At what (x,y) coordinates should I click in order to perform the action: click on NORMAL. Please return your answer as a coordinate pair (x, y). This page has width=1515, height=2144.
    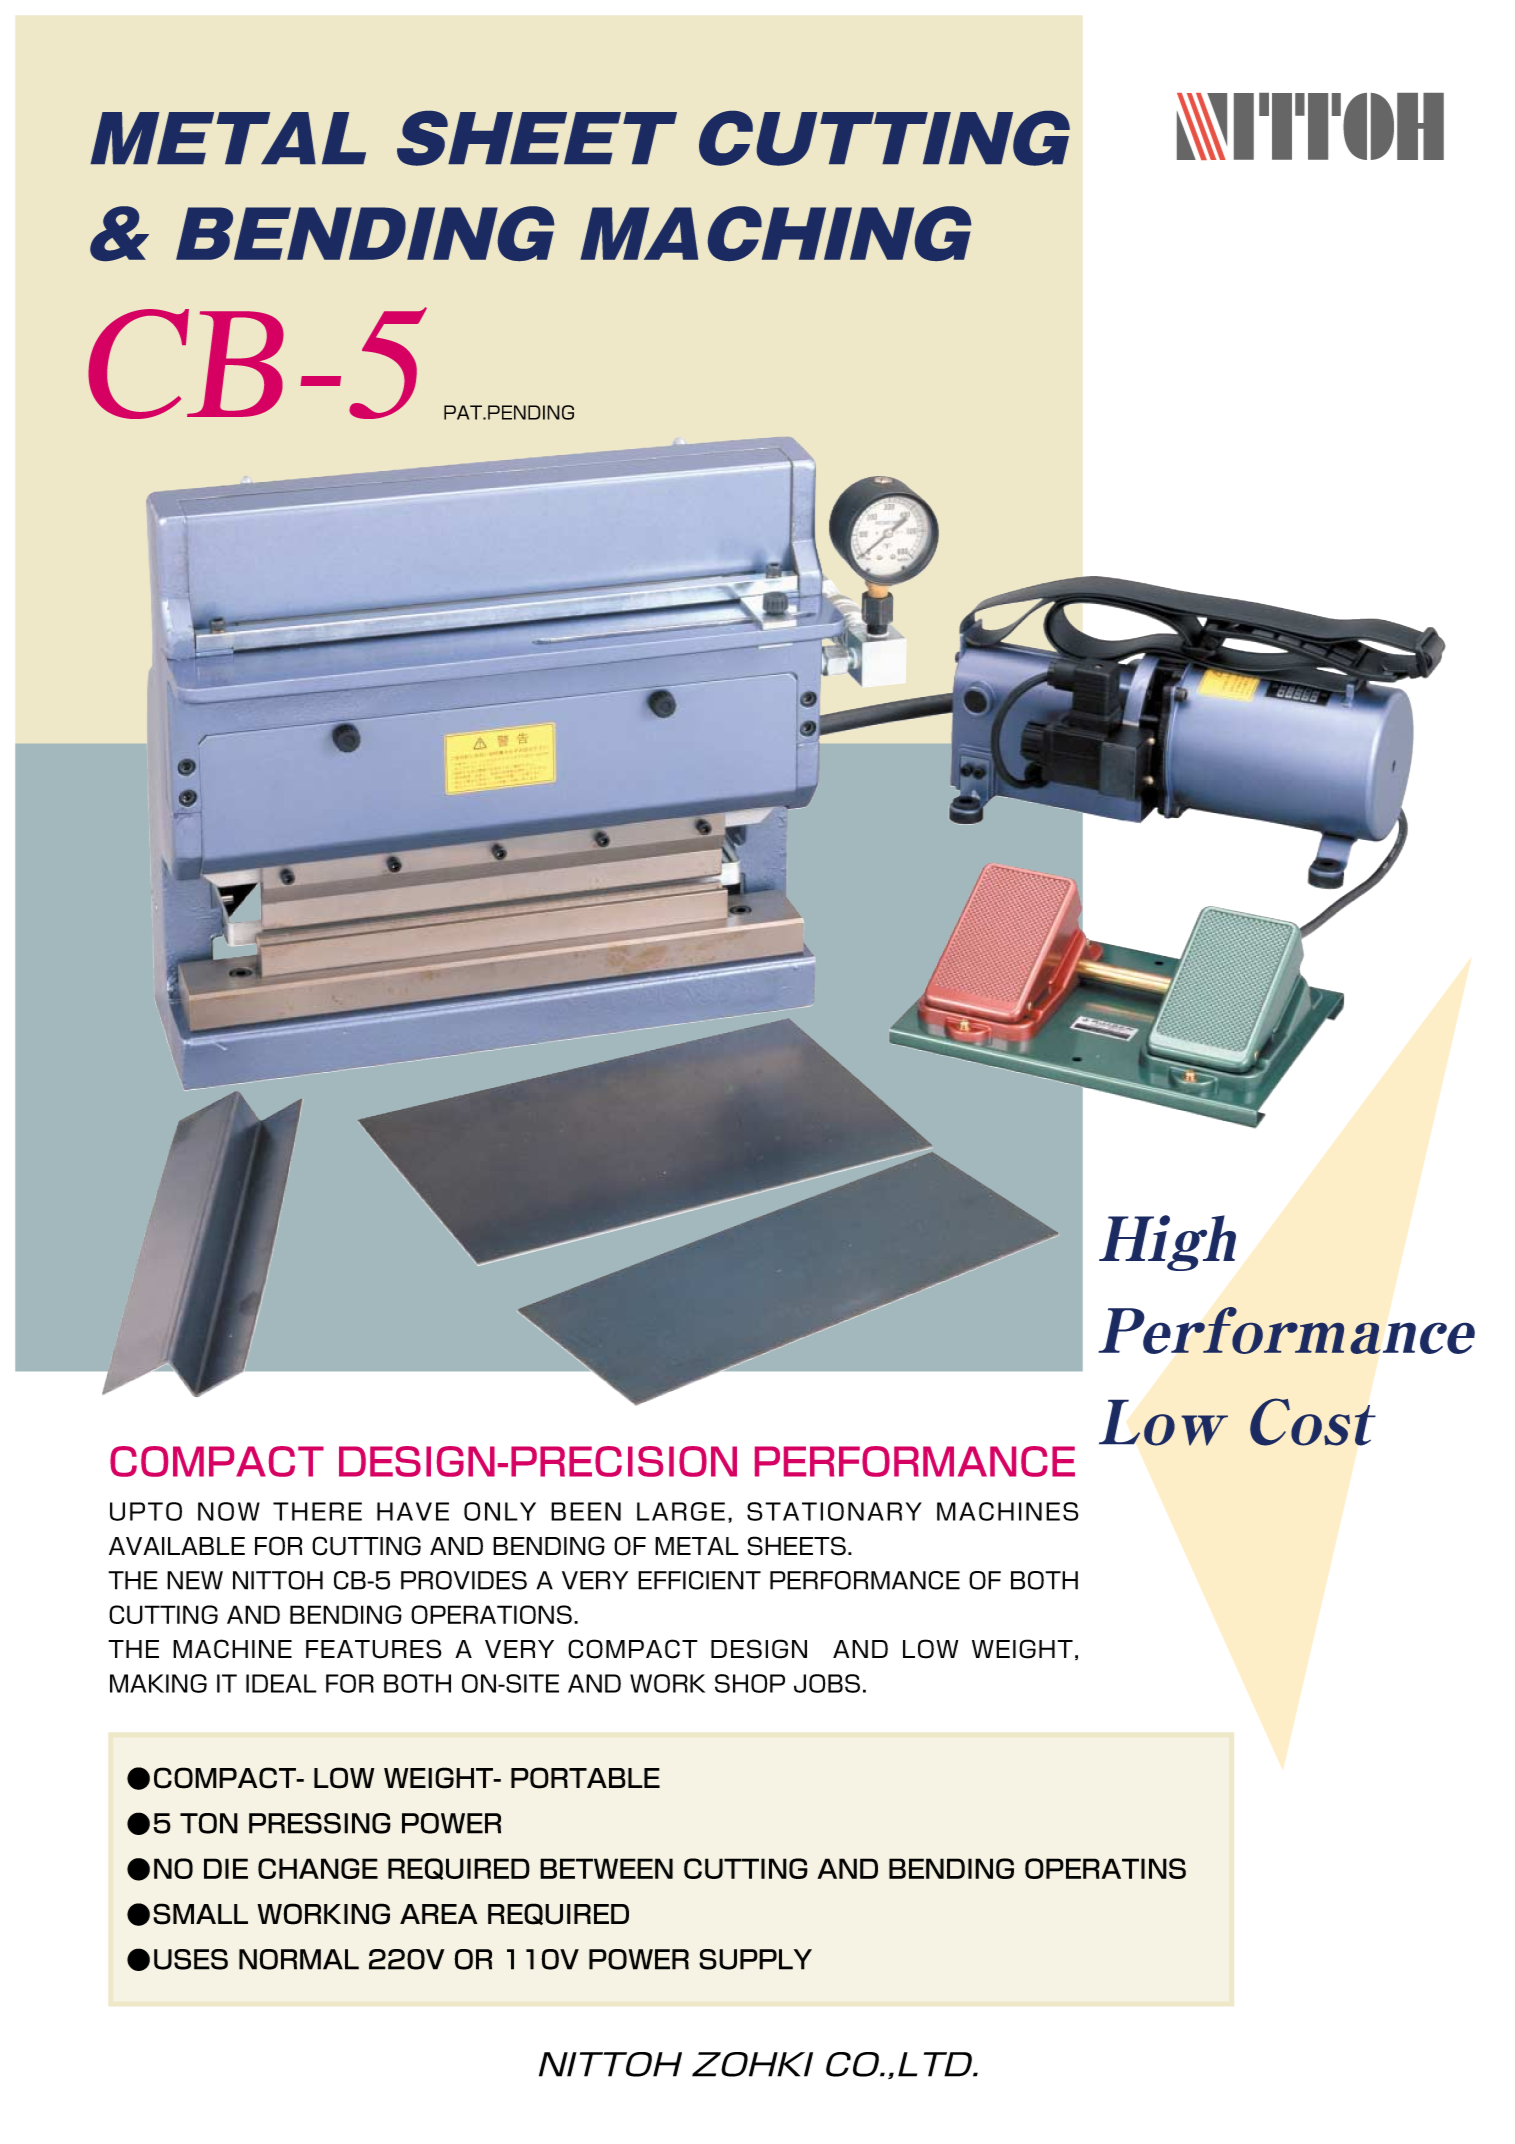
    Looking at the image, I should click on (299, 1959).
